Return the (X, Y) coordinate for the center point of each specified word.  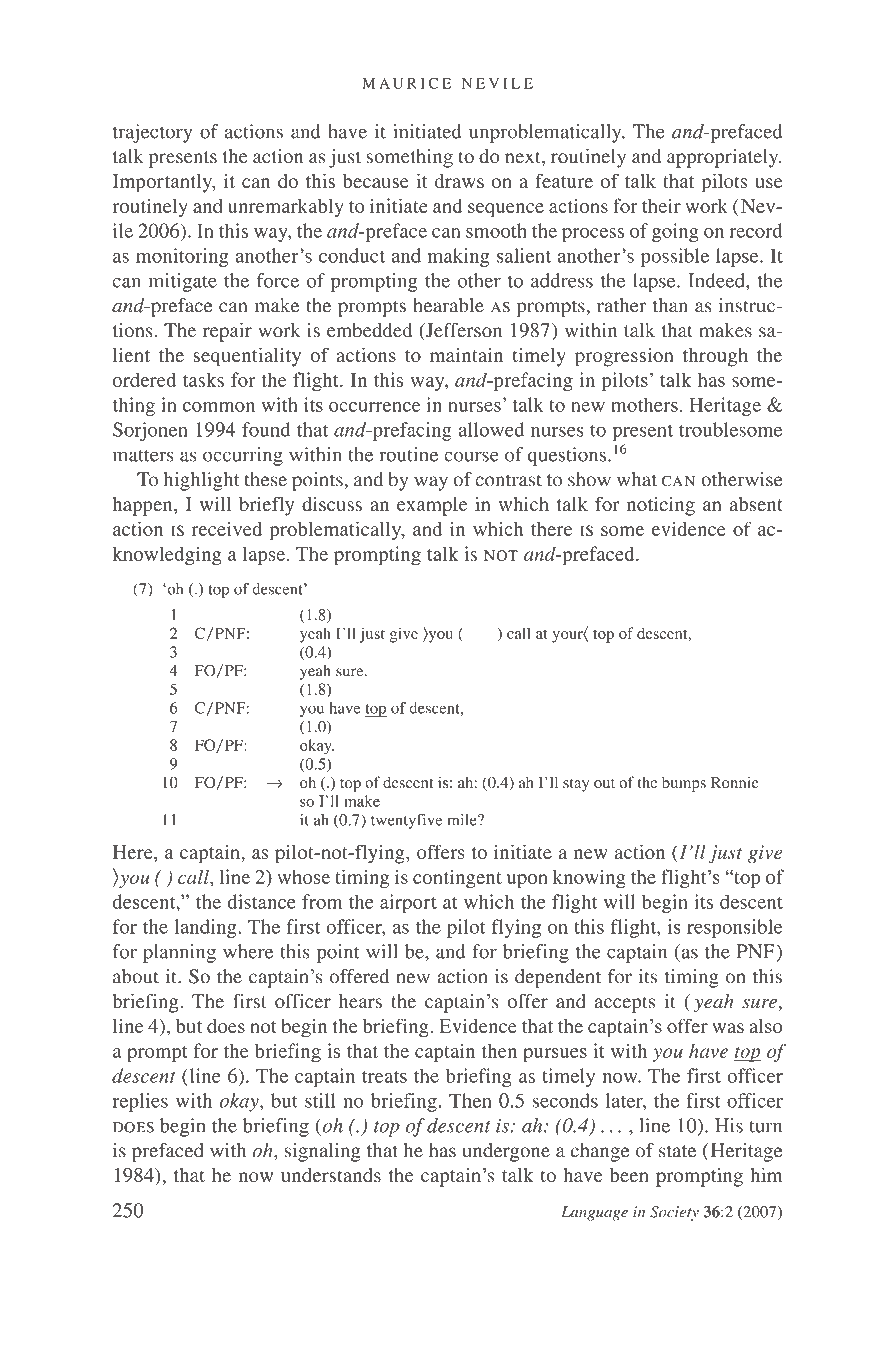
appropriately (724, 158)
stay (576, 785)
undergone (506, 1152)
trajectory (152, 133)
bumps (684, 784)
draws (459, 181)
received (226, 529)
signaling (323, 1152)
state (677, 1151)
